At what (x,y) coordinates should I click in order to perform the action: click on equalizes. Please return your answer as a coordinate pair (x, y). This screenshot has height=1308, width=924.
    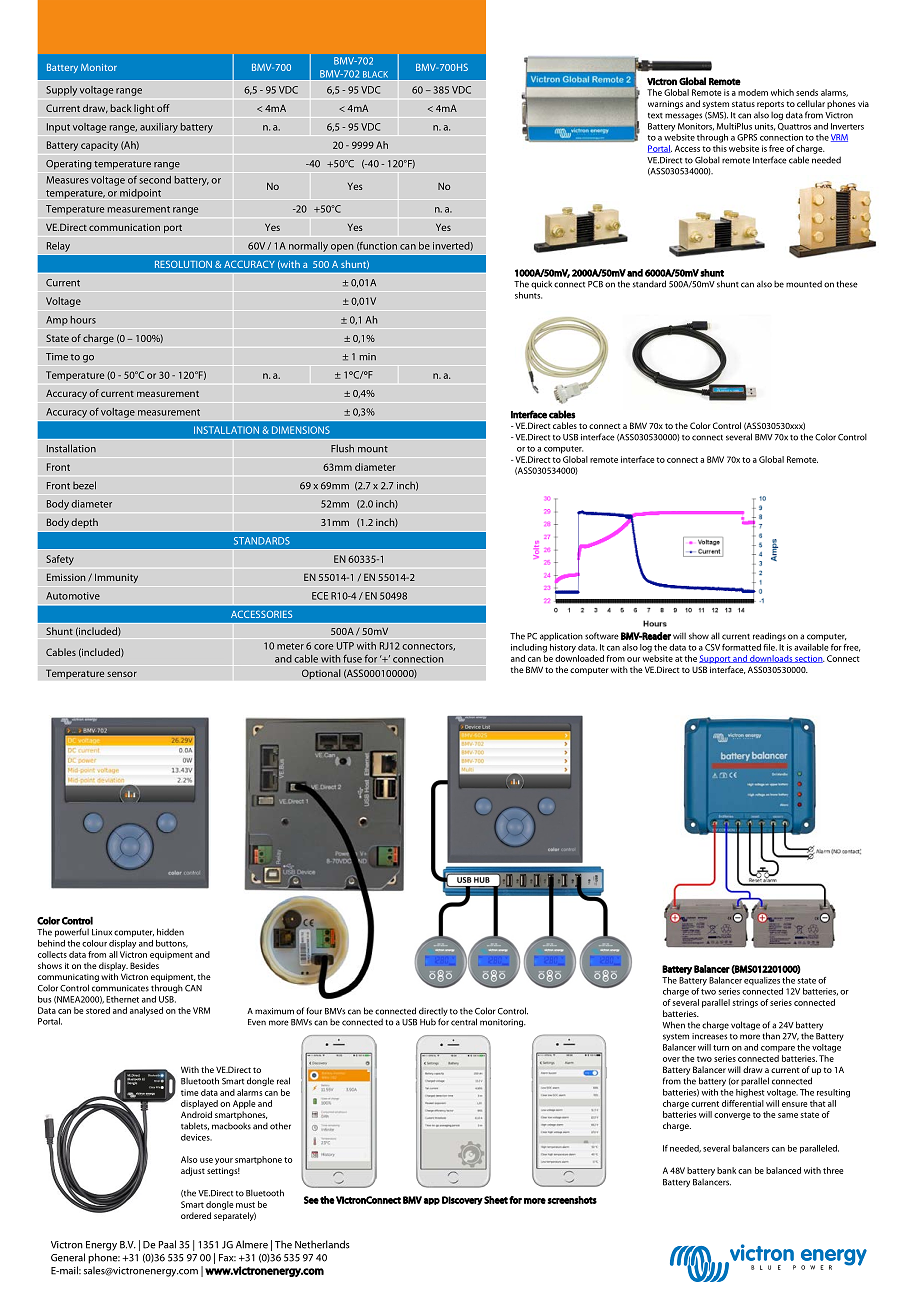
    Looking at the image, I should click on (762, 981).
